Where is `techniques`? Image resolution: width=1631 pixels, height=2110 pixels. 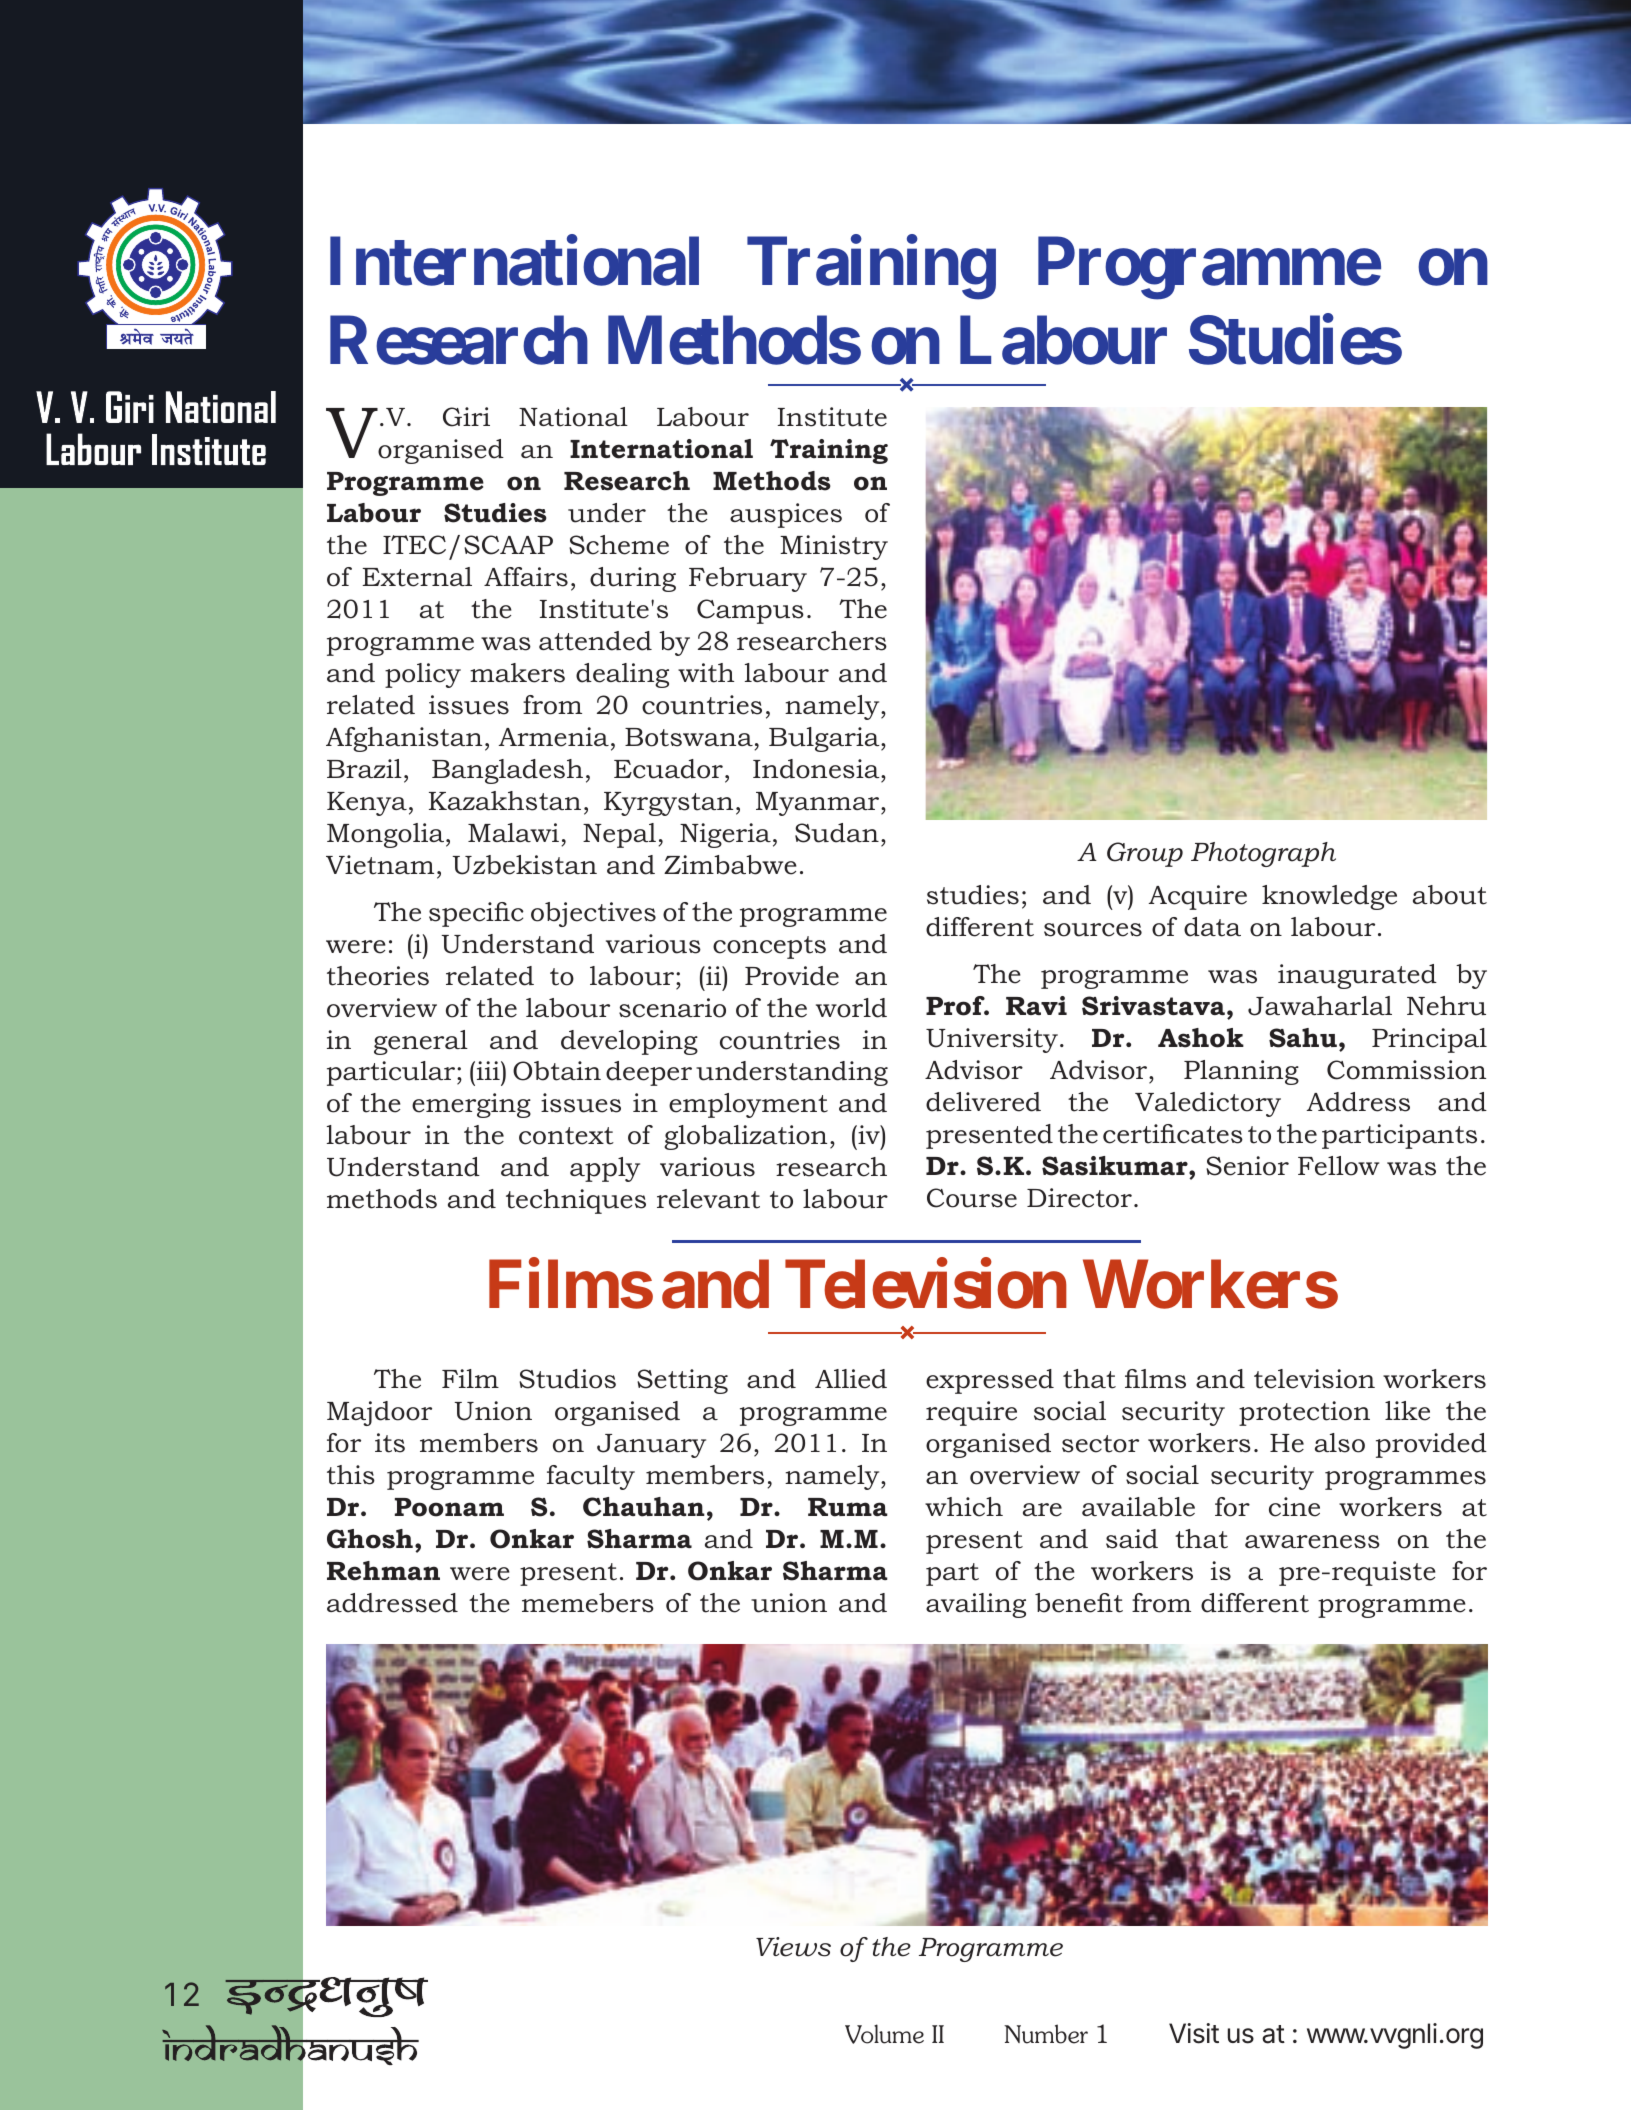 techniques is located at coordinates (576, 1201).
